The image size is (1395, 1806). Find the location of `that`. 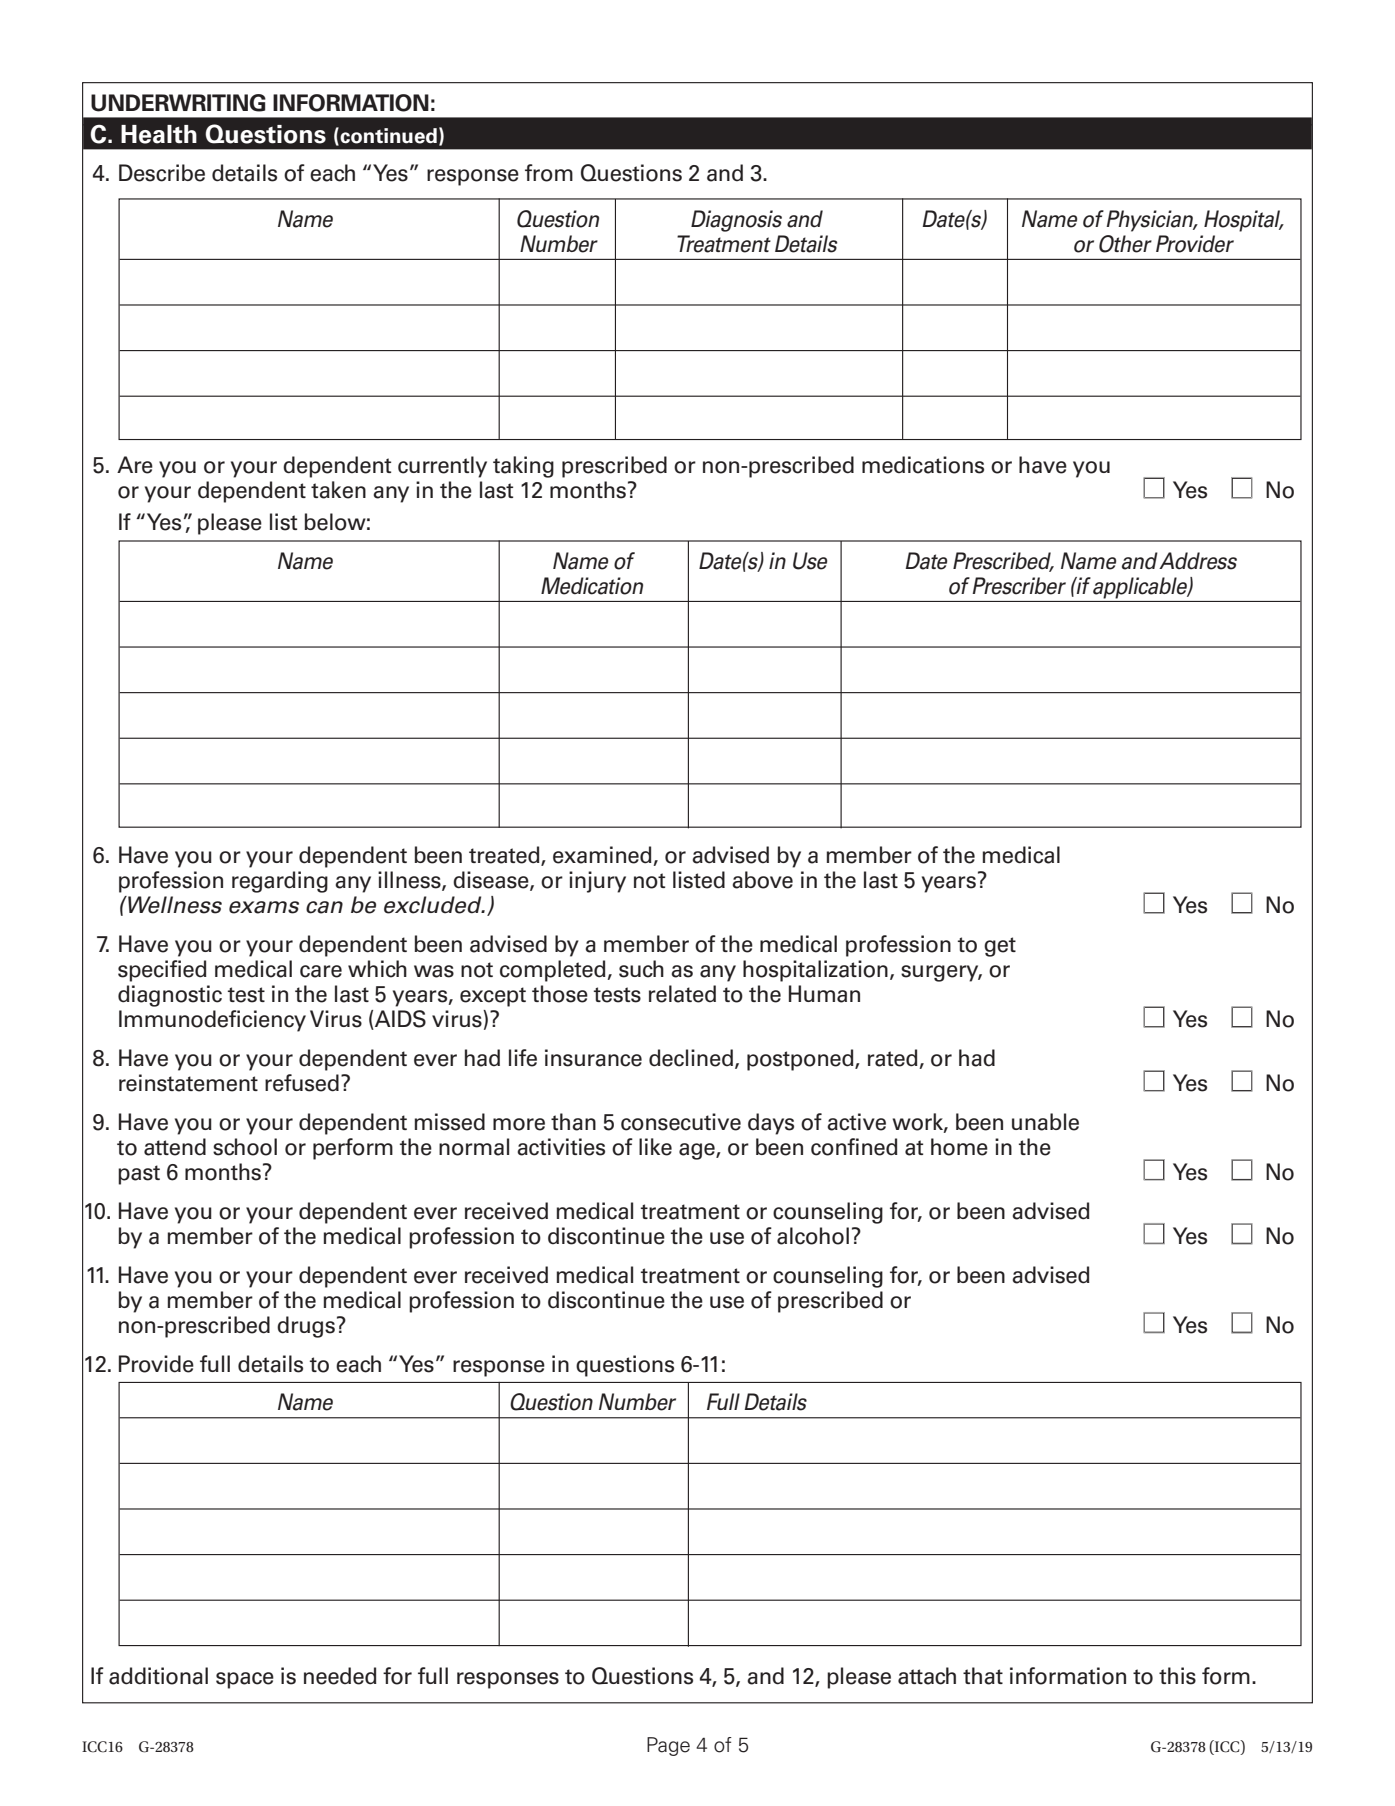

that is located at coordinates (983, 1676).
